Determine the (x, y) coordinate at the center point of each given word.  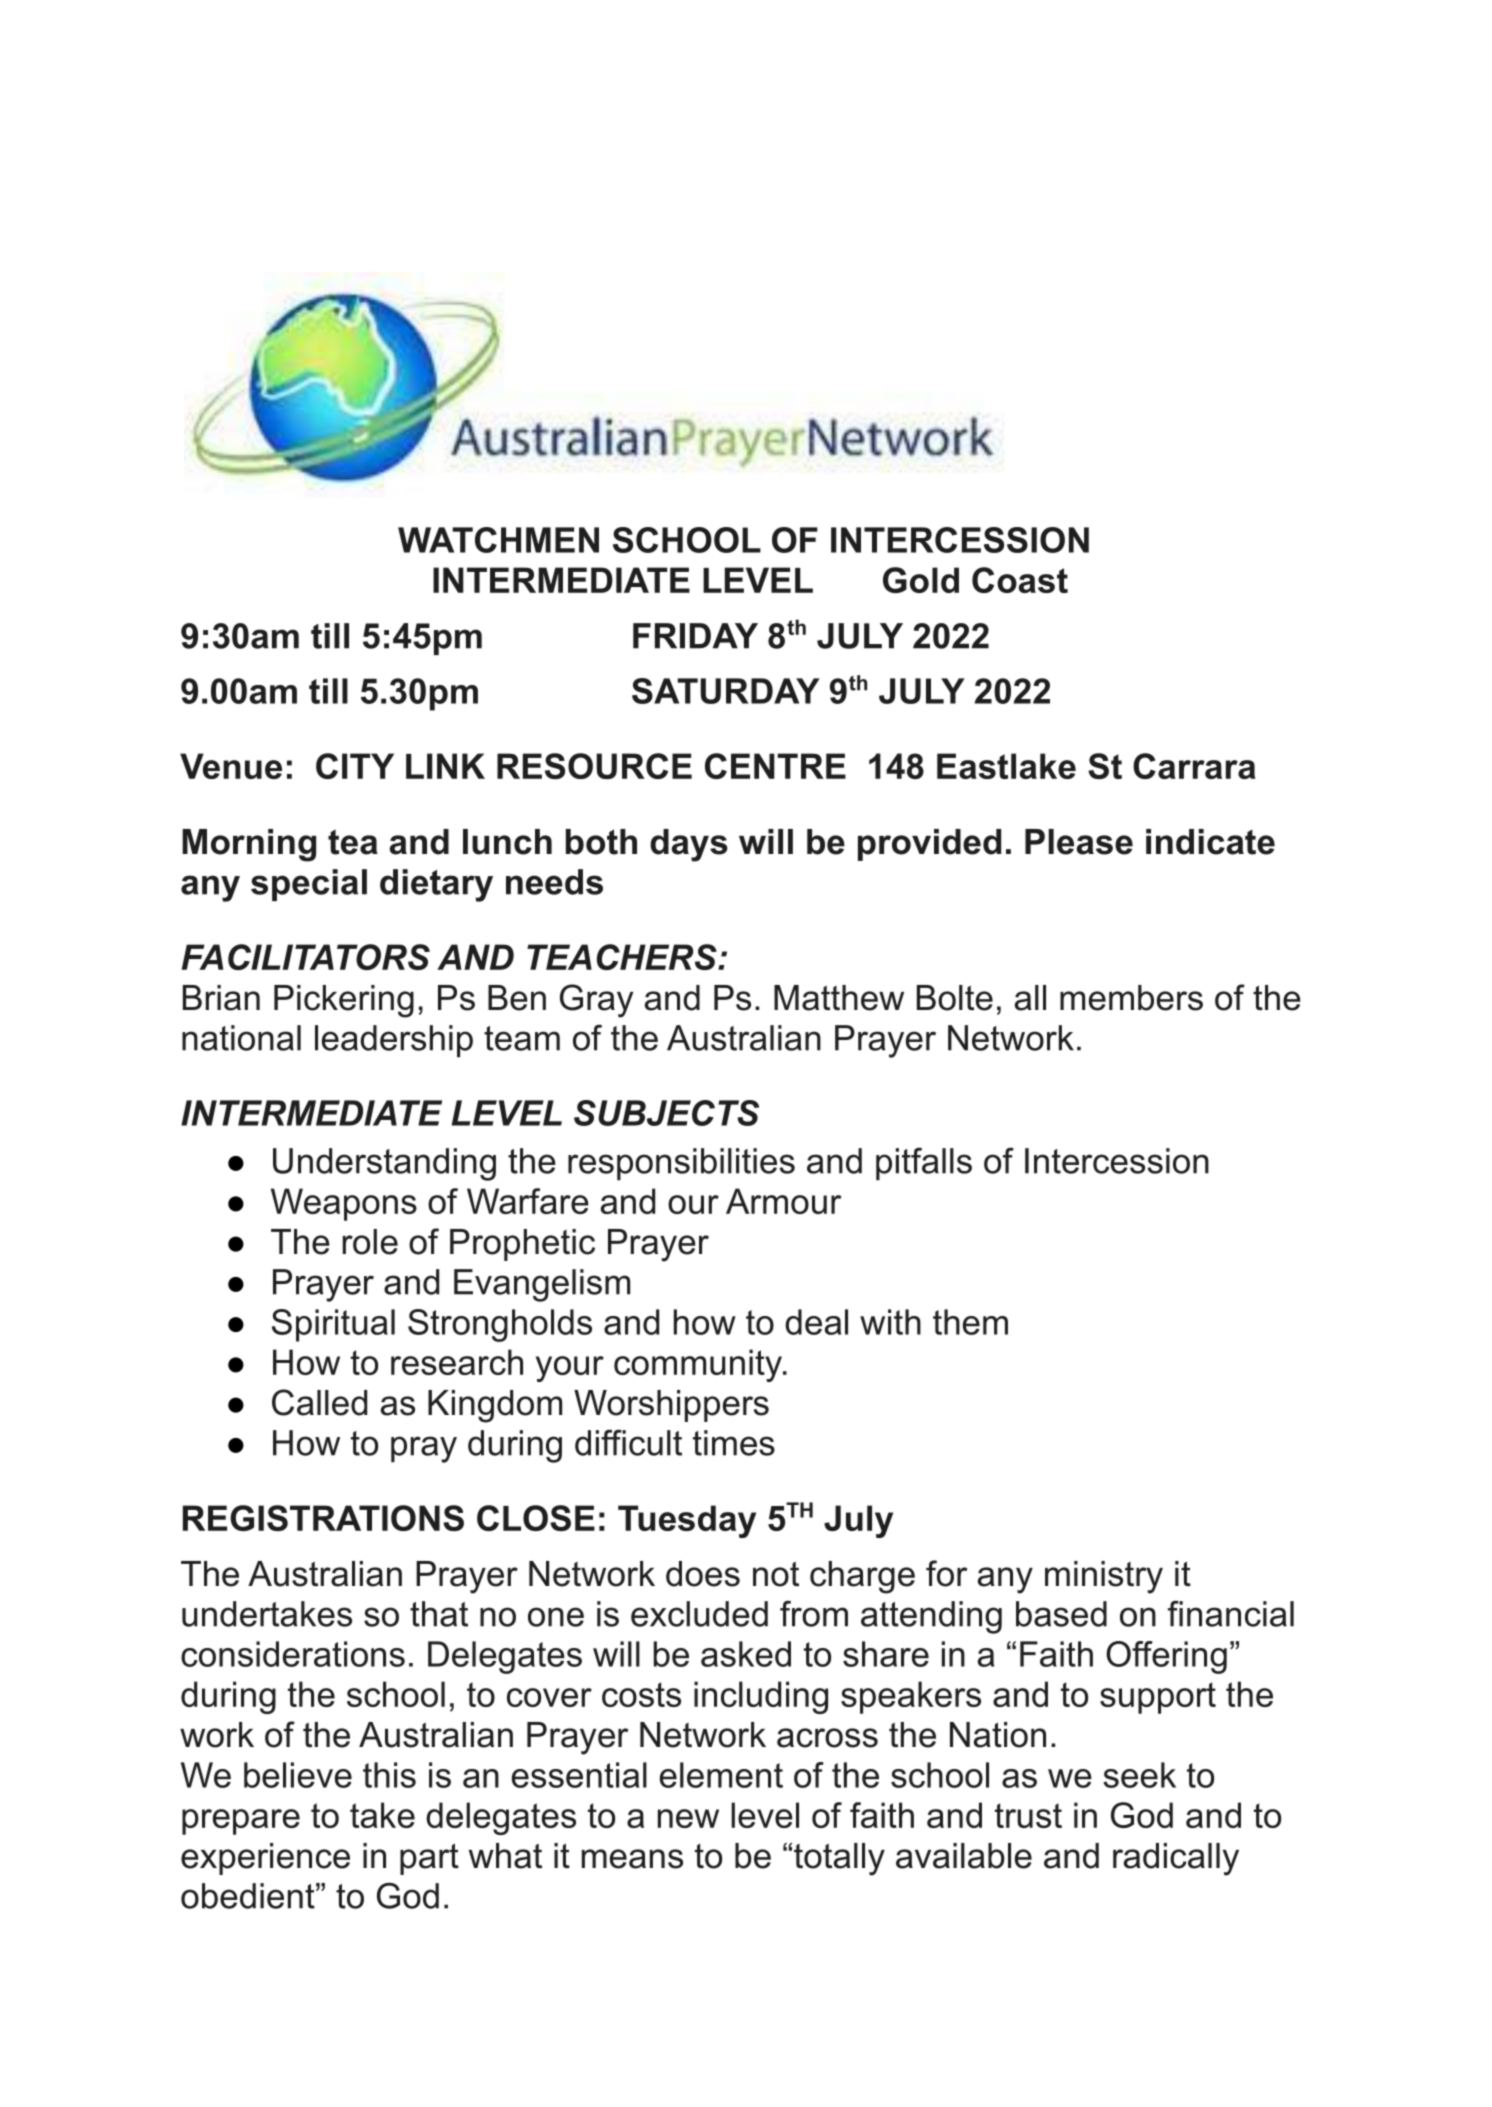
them (970, 1322)
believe (298, 1775)
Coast (1020, 580)
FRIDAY (695, 636)
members (1131, 998)
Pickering (344, 1001)
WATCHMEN (498, 540)
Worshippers (671, 1406)
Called (319, 1402)
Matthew (839, 998)
